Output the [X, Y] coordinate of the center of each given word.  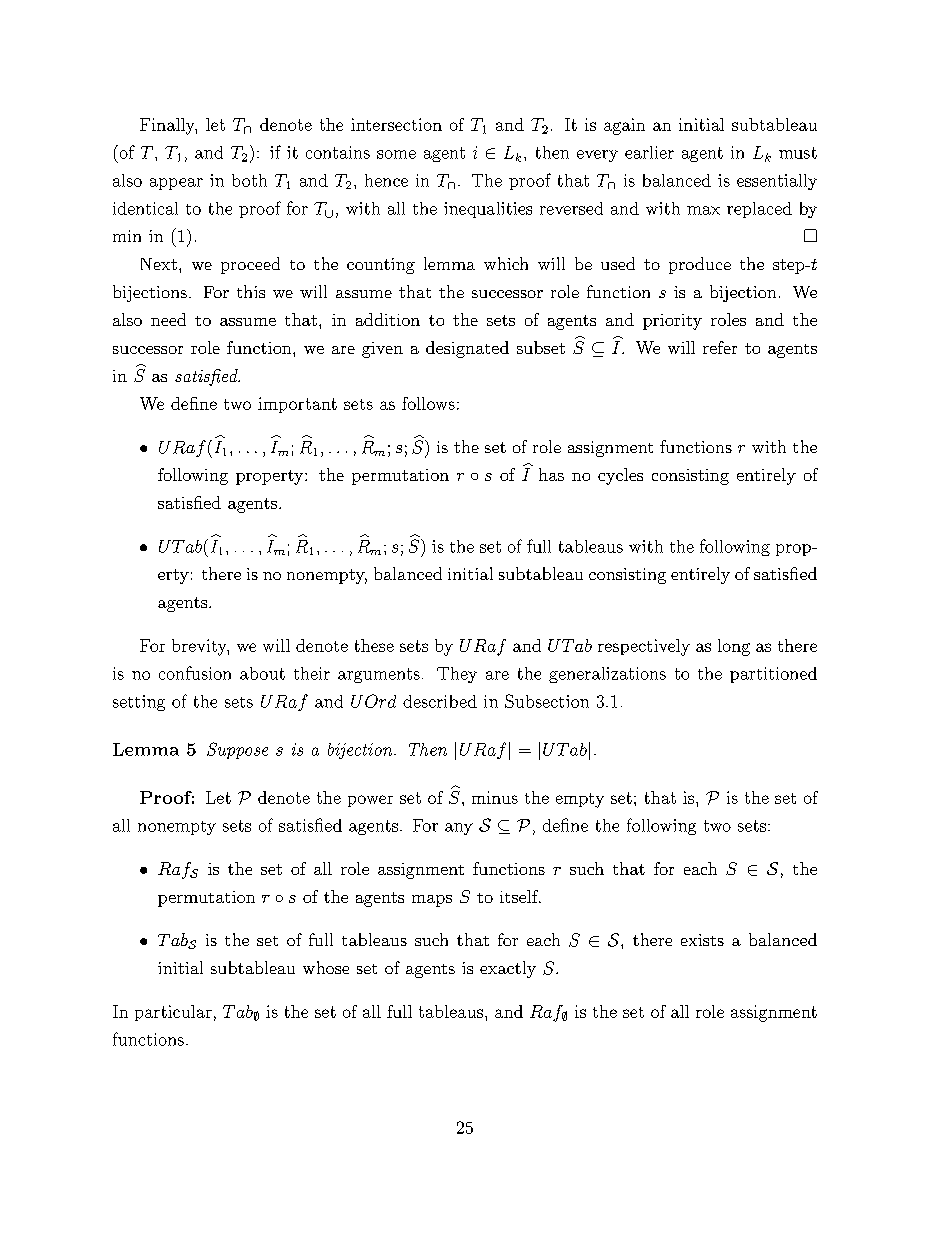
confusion [195, 673]
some [396, 154]
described [440, 701]
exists [702, 940]
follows [428, 403]
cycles [620, 476]
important [297, 405]
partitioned [773, 675]
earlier [649, 152]
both [249, 180]
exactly [508, 969]
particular [173, 1013]
